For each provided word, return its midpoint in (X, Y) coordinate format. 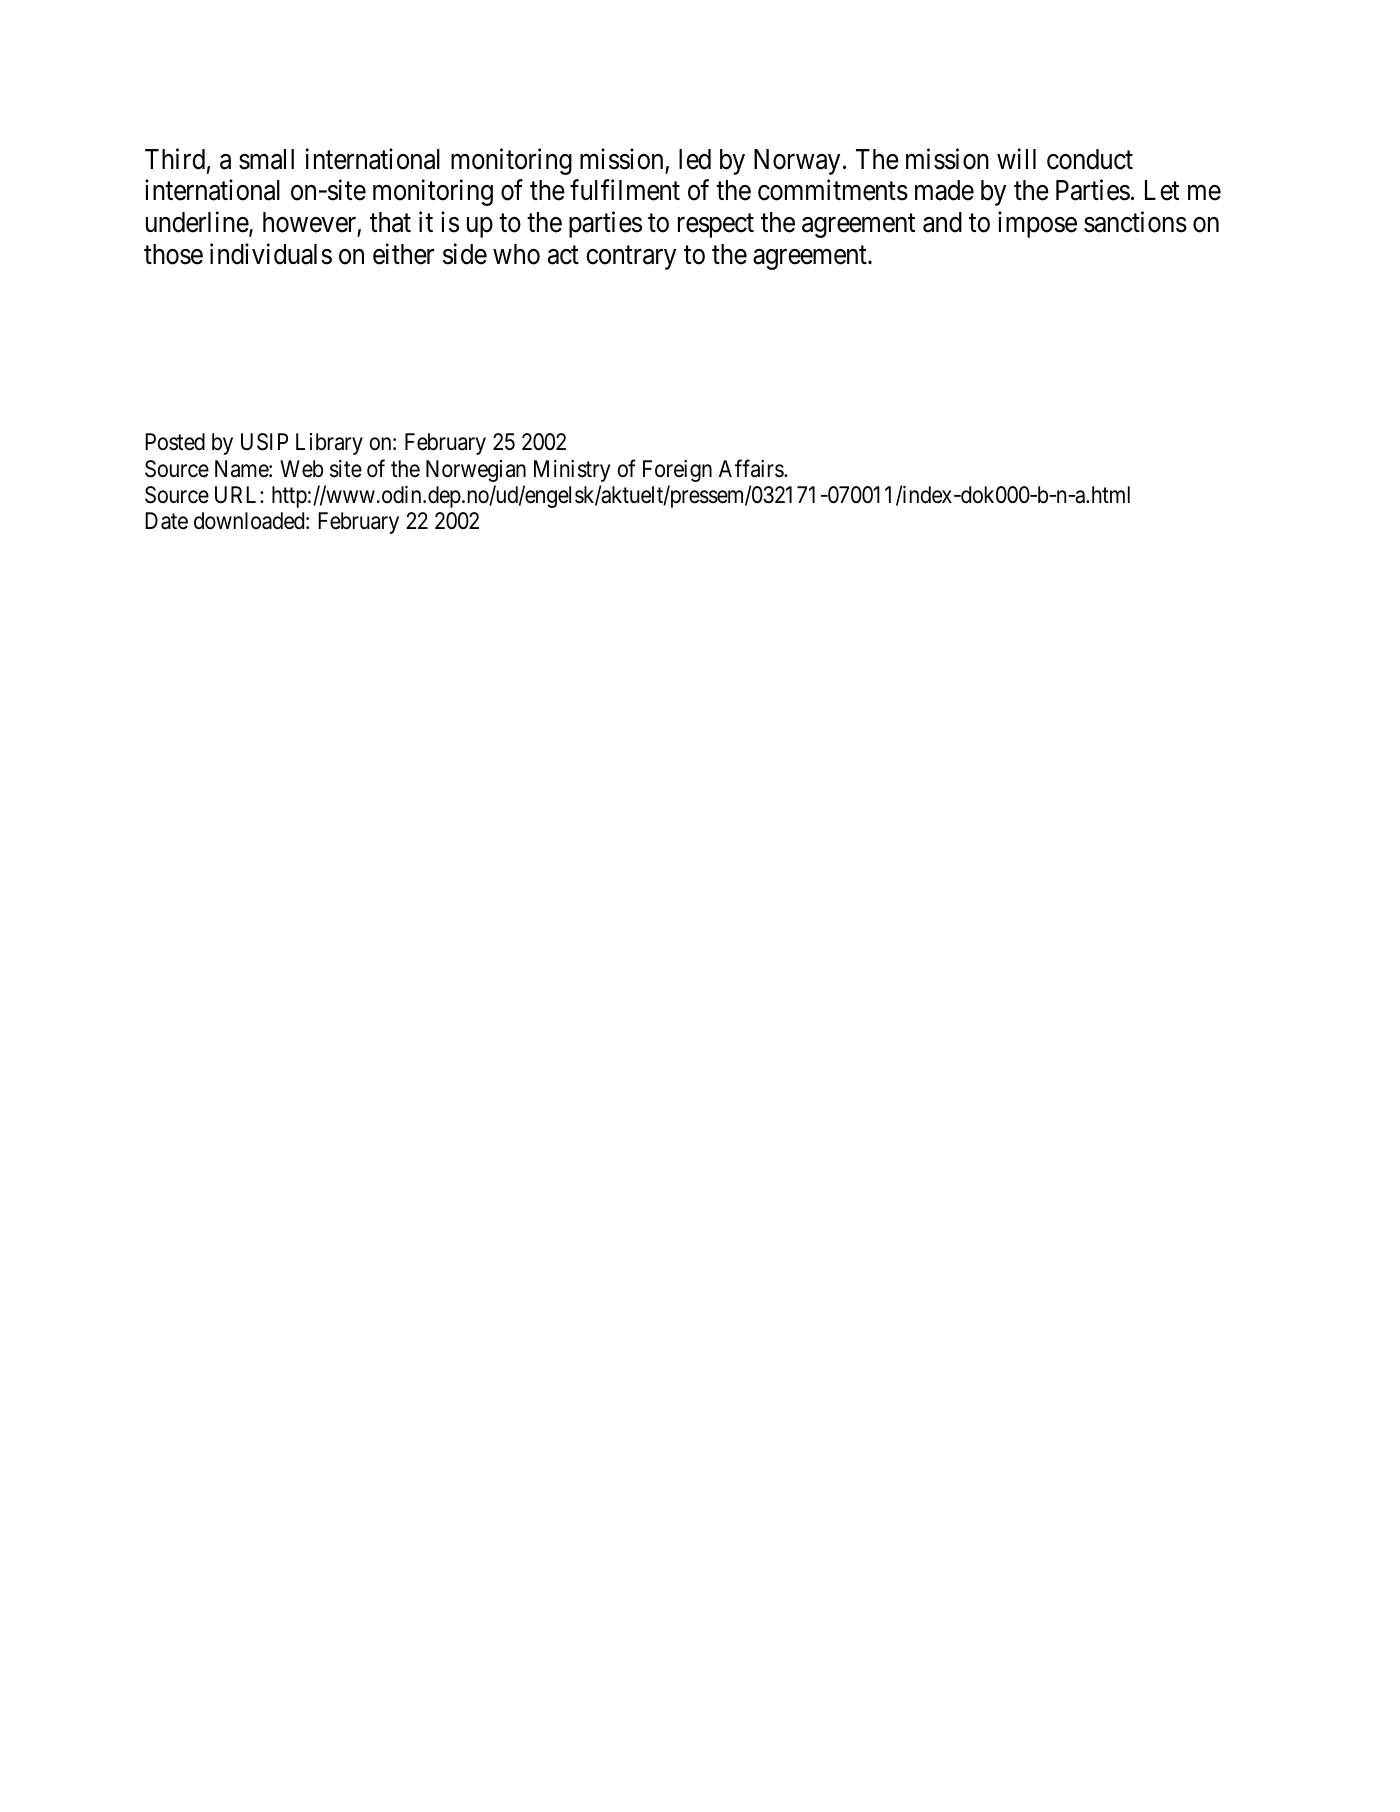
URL (238, 495)
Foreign (677, 471)
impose (1037, 224)
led (695, 159)
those (173, 254)
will (1016, 158)
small (266, 159)
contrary (631, 258)
